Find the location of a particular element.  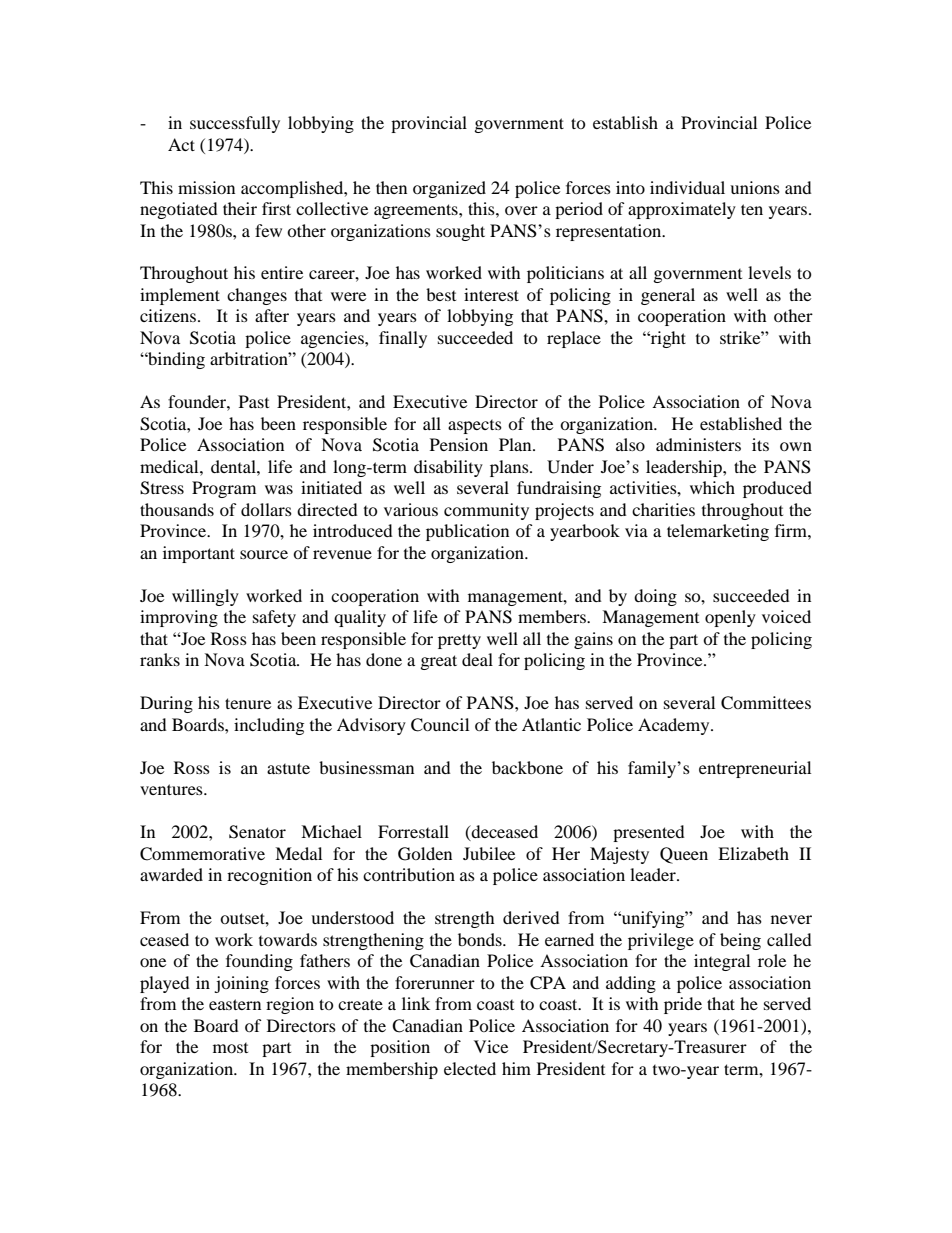

administers is located at coordinates (698, 444).
